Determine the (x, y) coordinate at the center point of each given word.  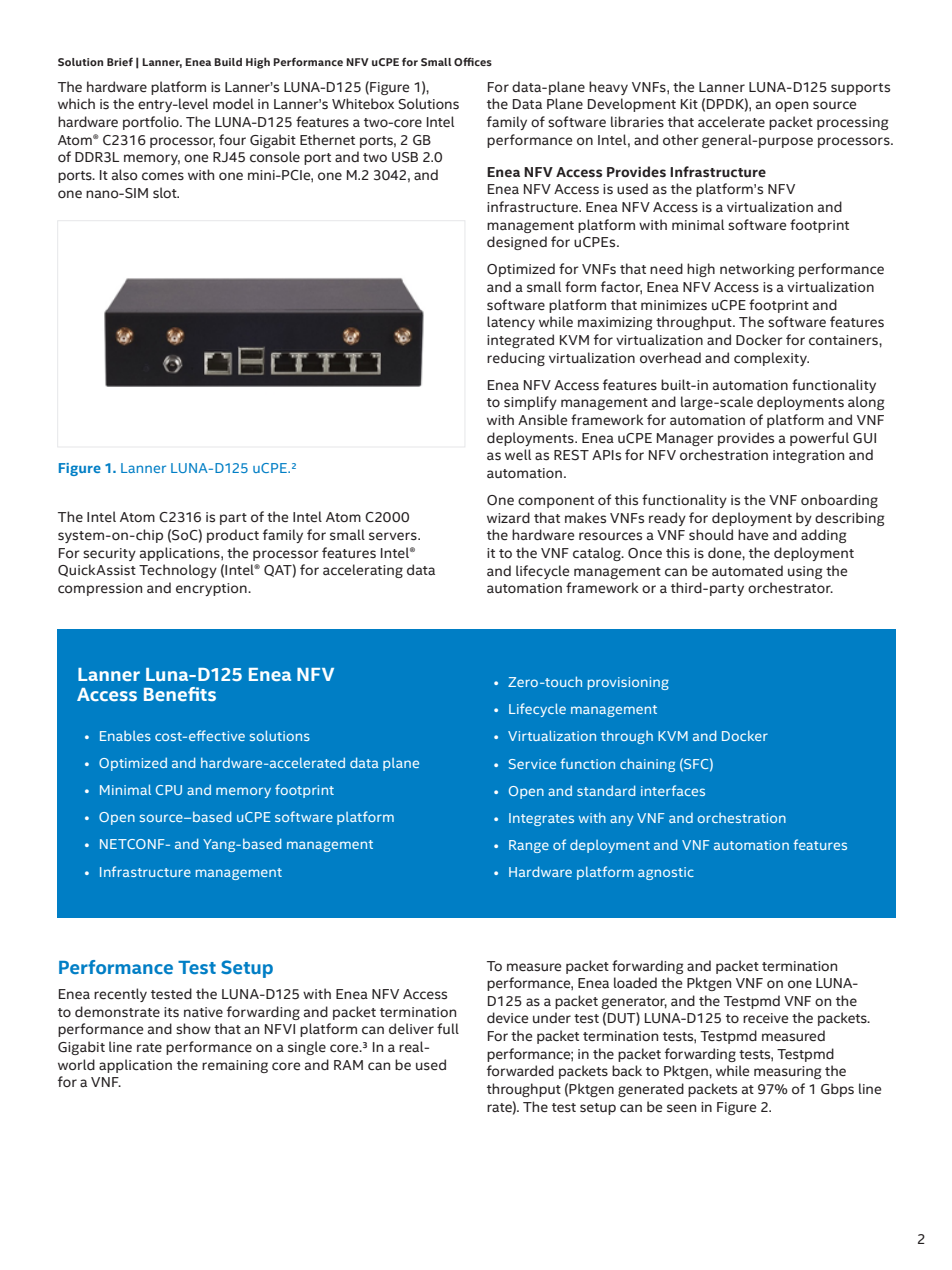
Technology (178, 571)
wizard (508, 517)
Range (529, 846)
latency (511, 323)
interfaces (673, 790)
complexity (771, 359)
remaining (235, 1066)
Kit (689, 104)
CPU (169, 790)
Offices (473, 61)
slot (166, 192)
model (233, 104)
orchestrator (790, 588)
